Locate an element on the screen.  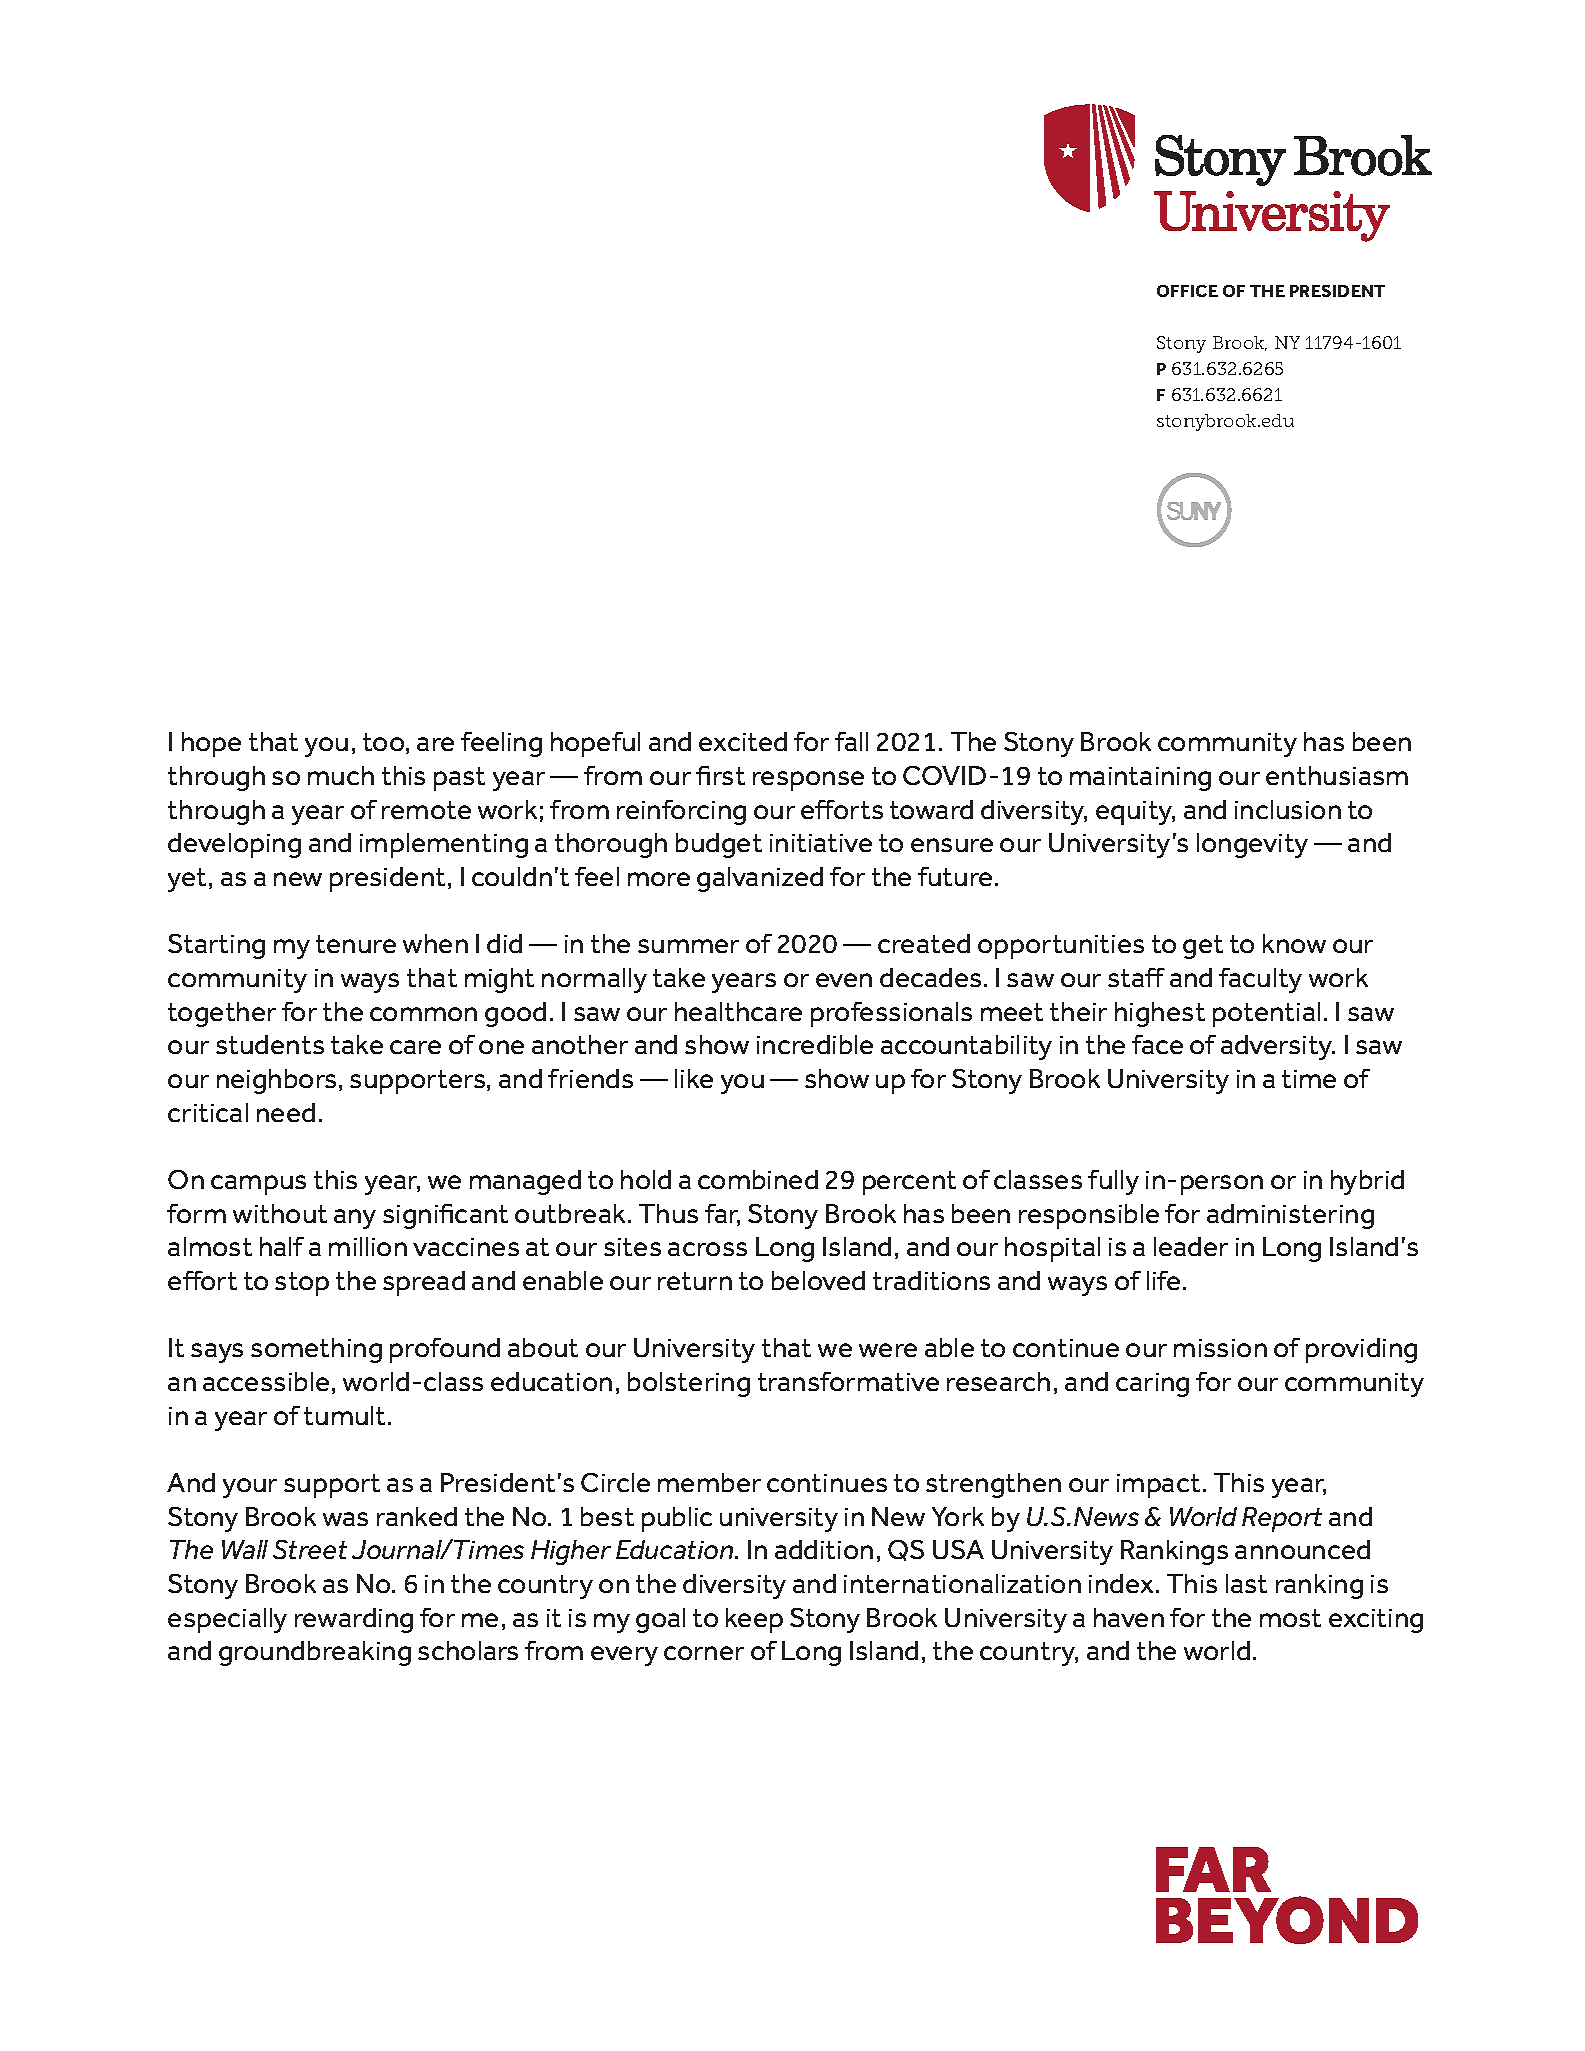
faculty is located at coordinates (1260, 980).
